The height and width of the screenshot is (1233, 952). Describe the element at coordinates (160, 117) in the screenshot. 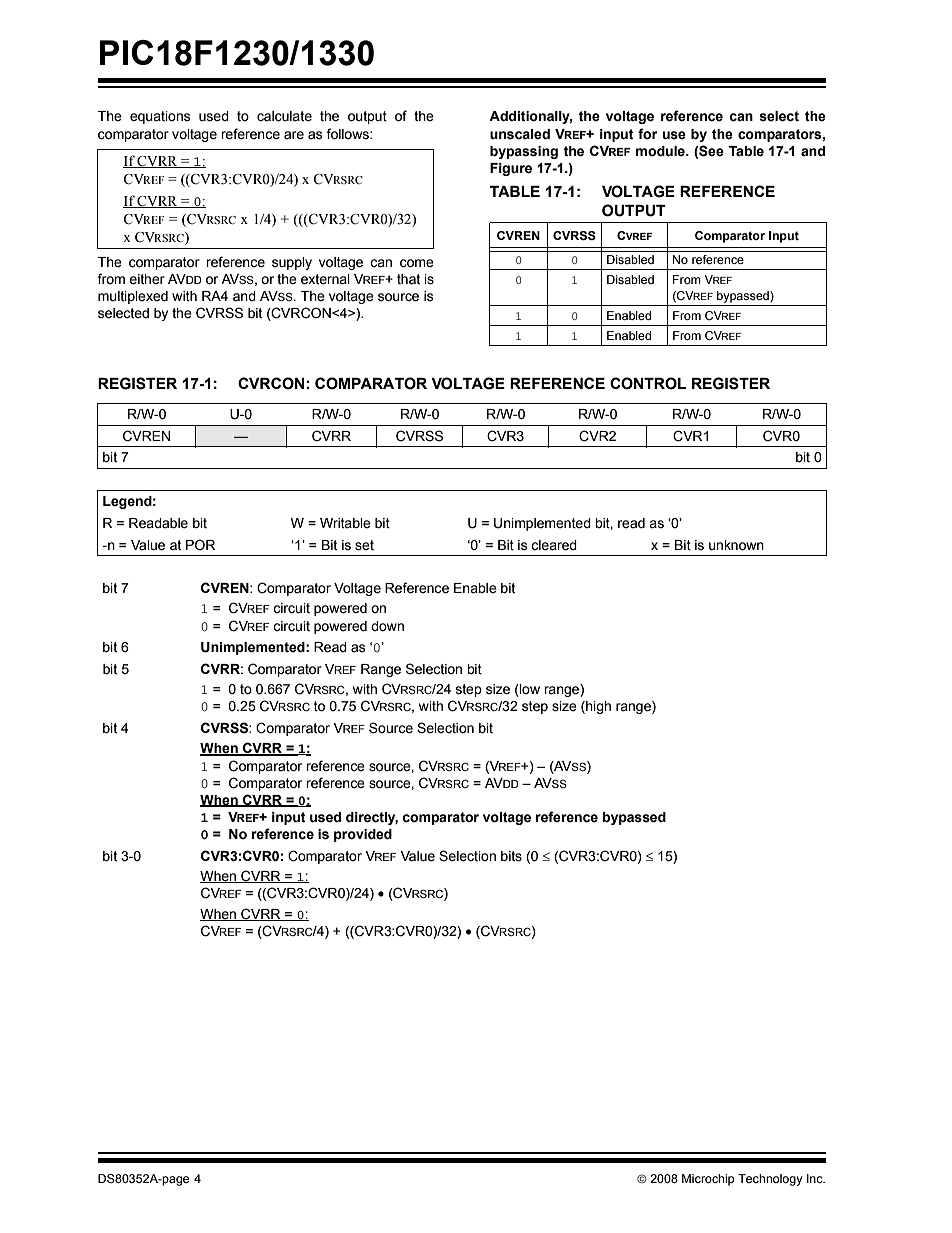

I see `equations` at that location.
